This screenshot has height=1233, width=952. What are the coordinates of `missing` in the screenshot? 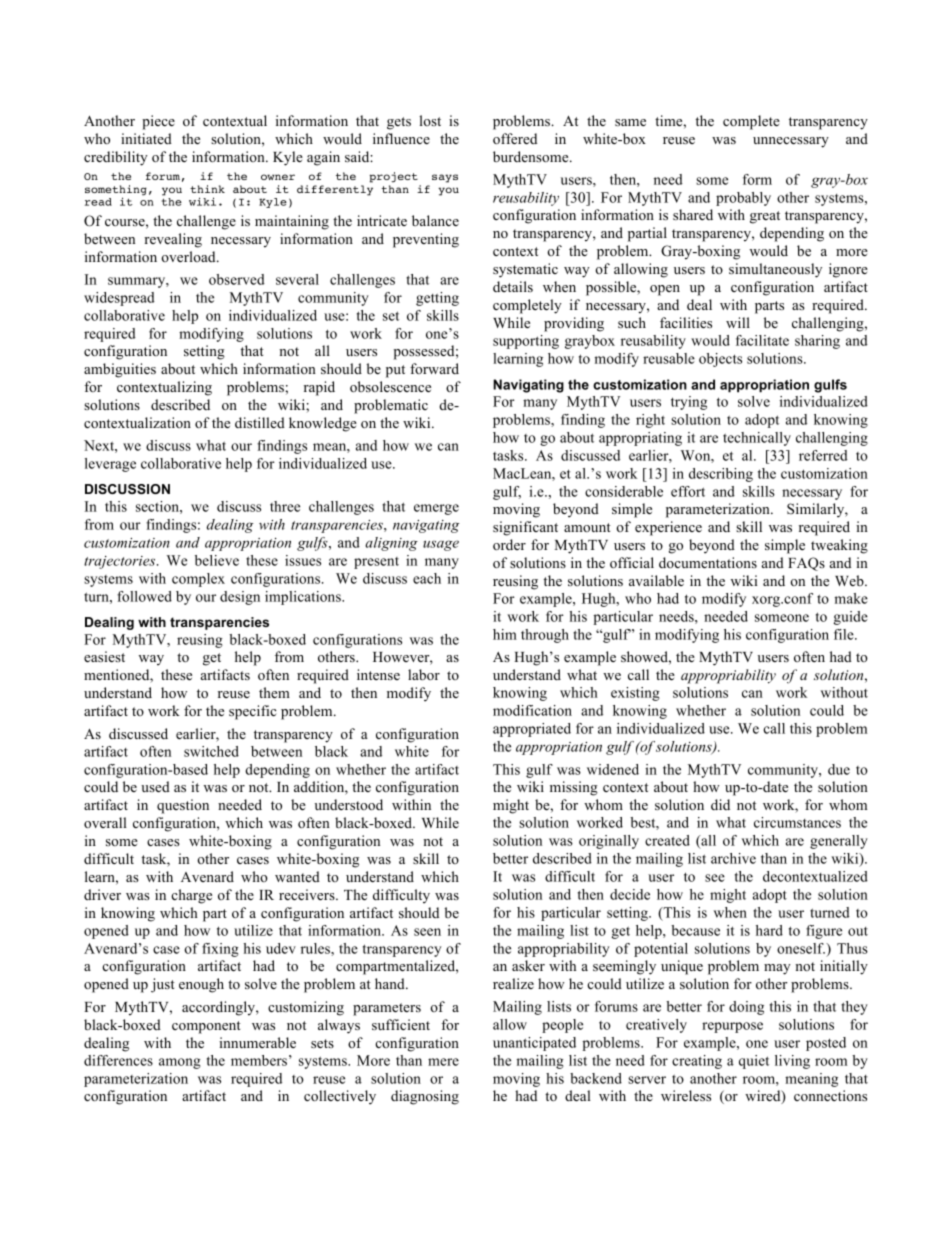 It's located at (574, 788).
